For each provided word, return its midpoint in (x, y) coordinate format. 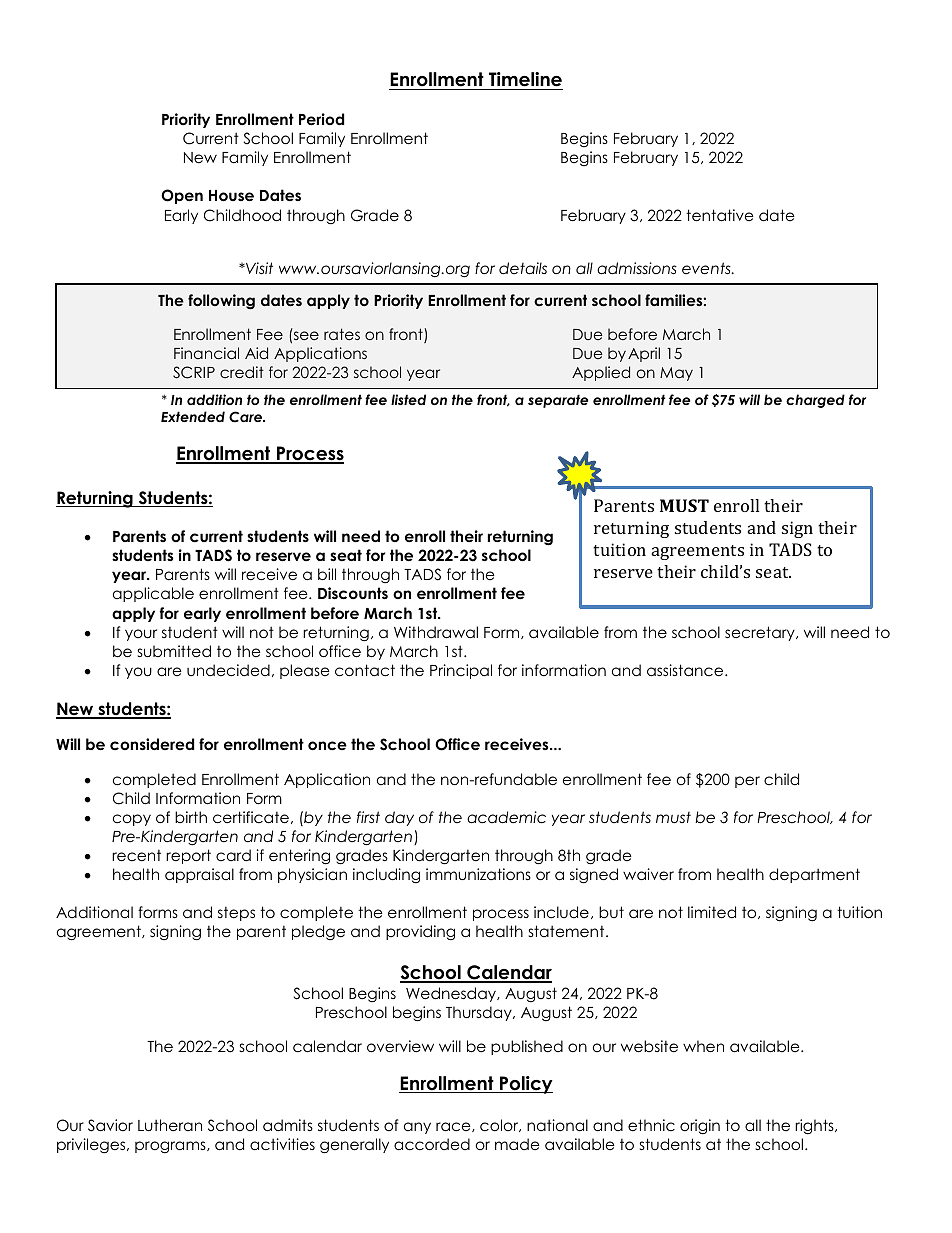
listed (408, 399)
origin (700, 1127)
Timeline (525, 81)
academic (506, 817)
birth (191, 817)
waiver (648, 874)
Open (182, 196)
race (454, 1127)
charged (815, 401)
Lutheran (170, 1125)
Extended (193, 416)
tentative (720, 215)
